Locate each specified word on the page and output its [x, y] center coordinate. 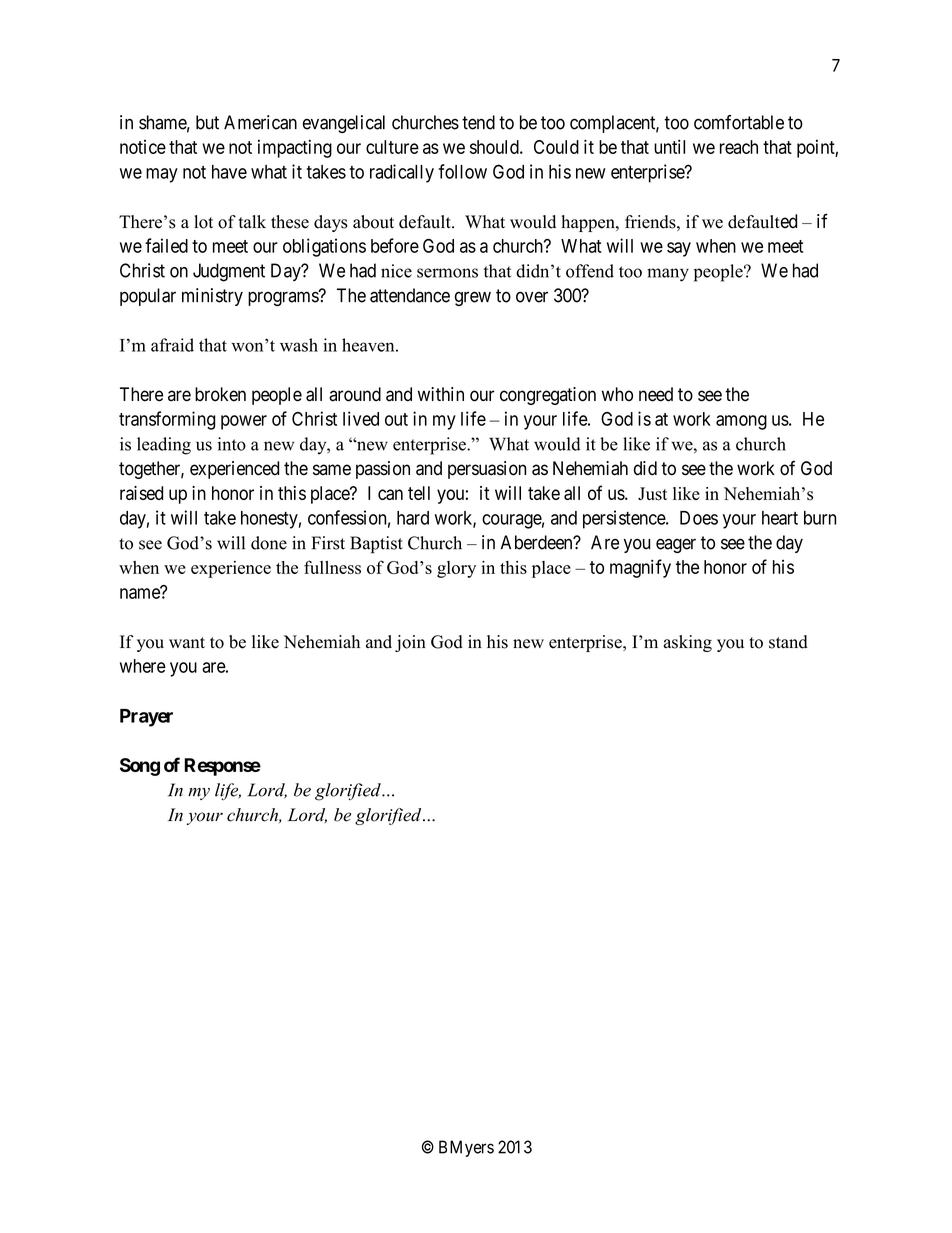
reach [739, 147]
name [141, 593]
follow [463, 171]
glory [456, 569]
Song [140, 767]
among [741, 422]
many [668, 275]
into [232, 444]
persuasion [487, 470]
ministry [212, 297]
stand [788, 642]
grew [473, 298]
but [207, 122]
